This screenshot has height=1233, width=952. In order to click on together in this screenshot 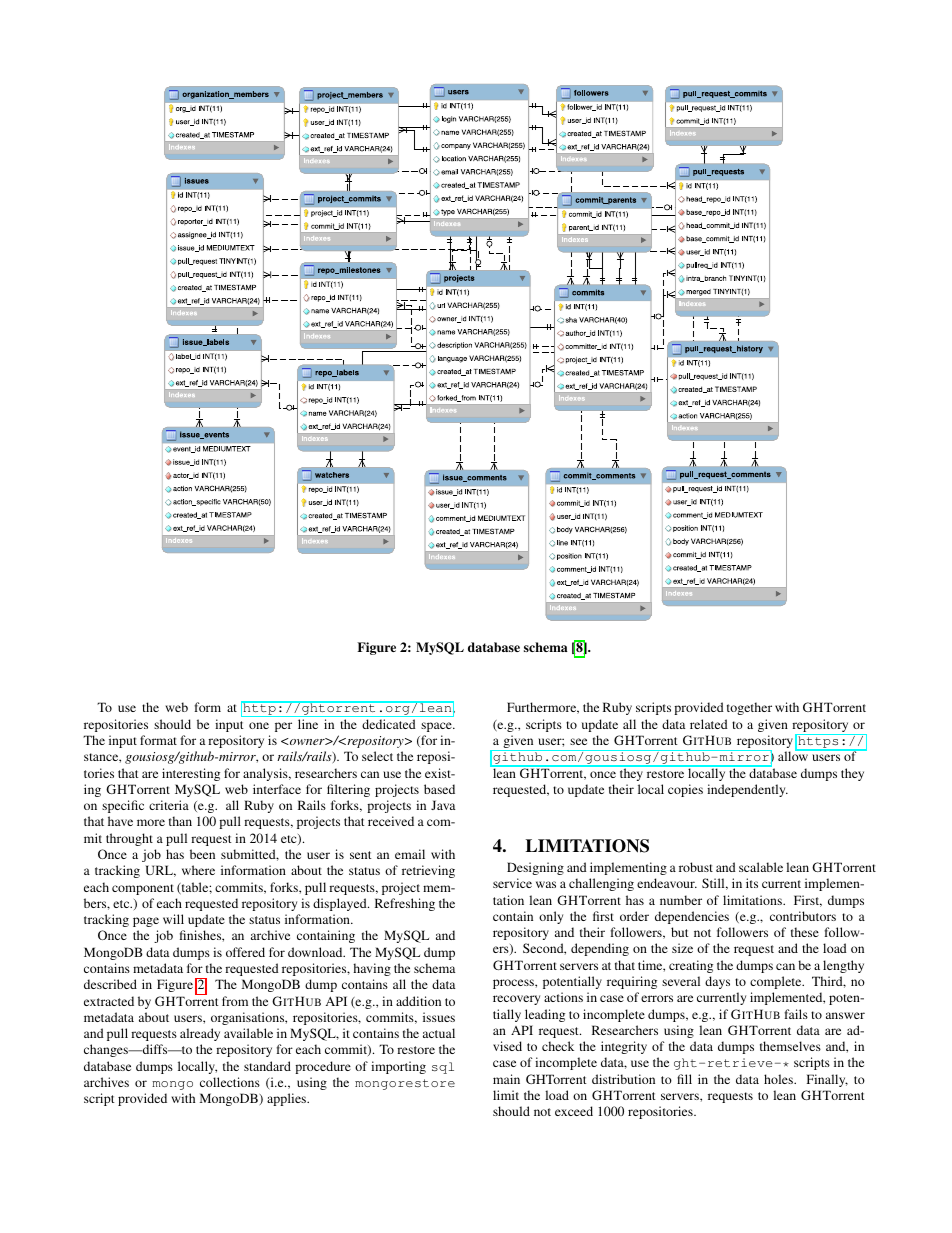, I will do `click(749, 708)`.
